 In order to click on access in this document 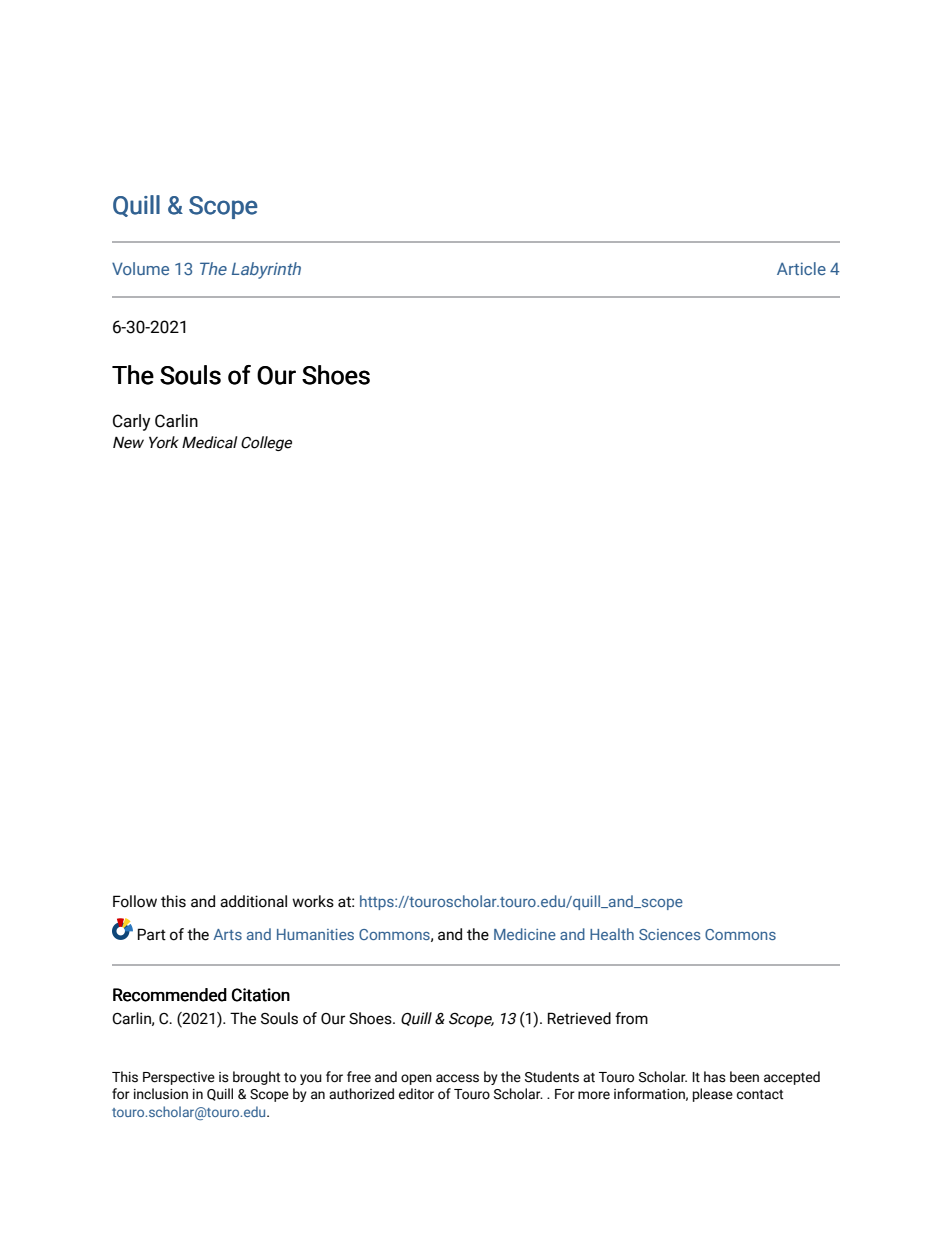, I will do `click(457, 1078)`.
